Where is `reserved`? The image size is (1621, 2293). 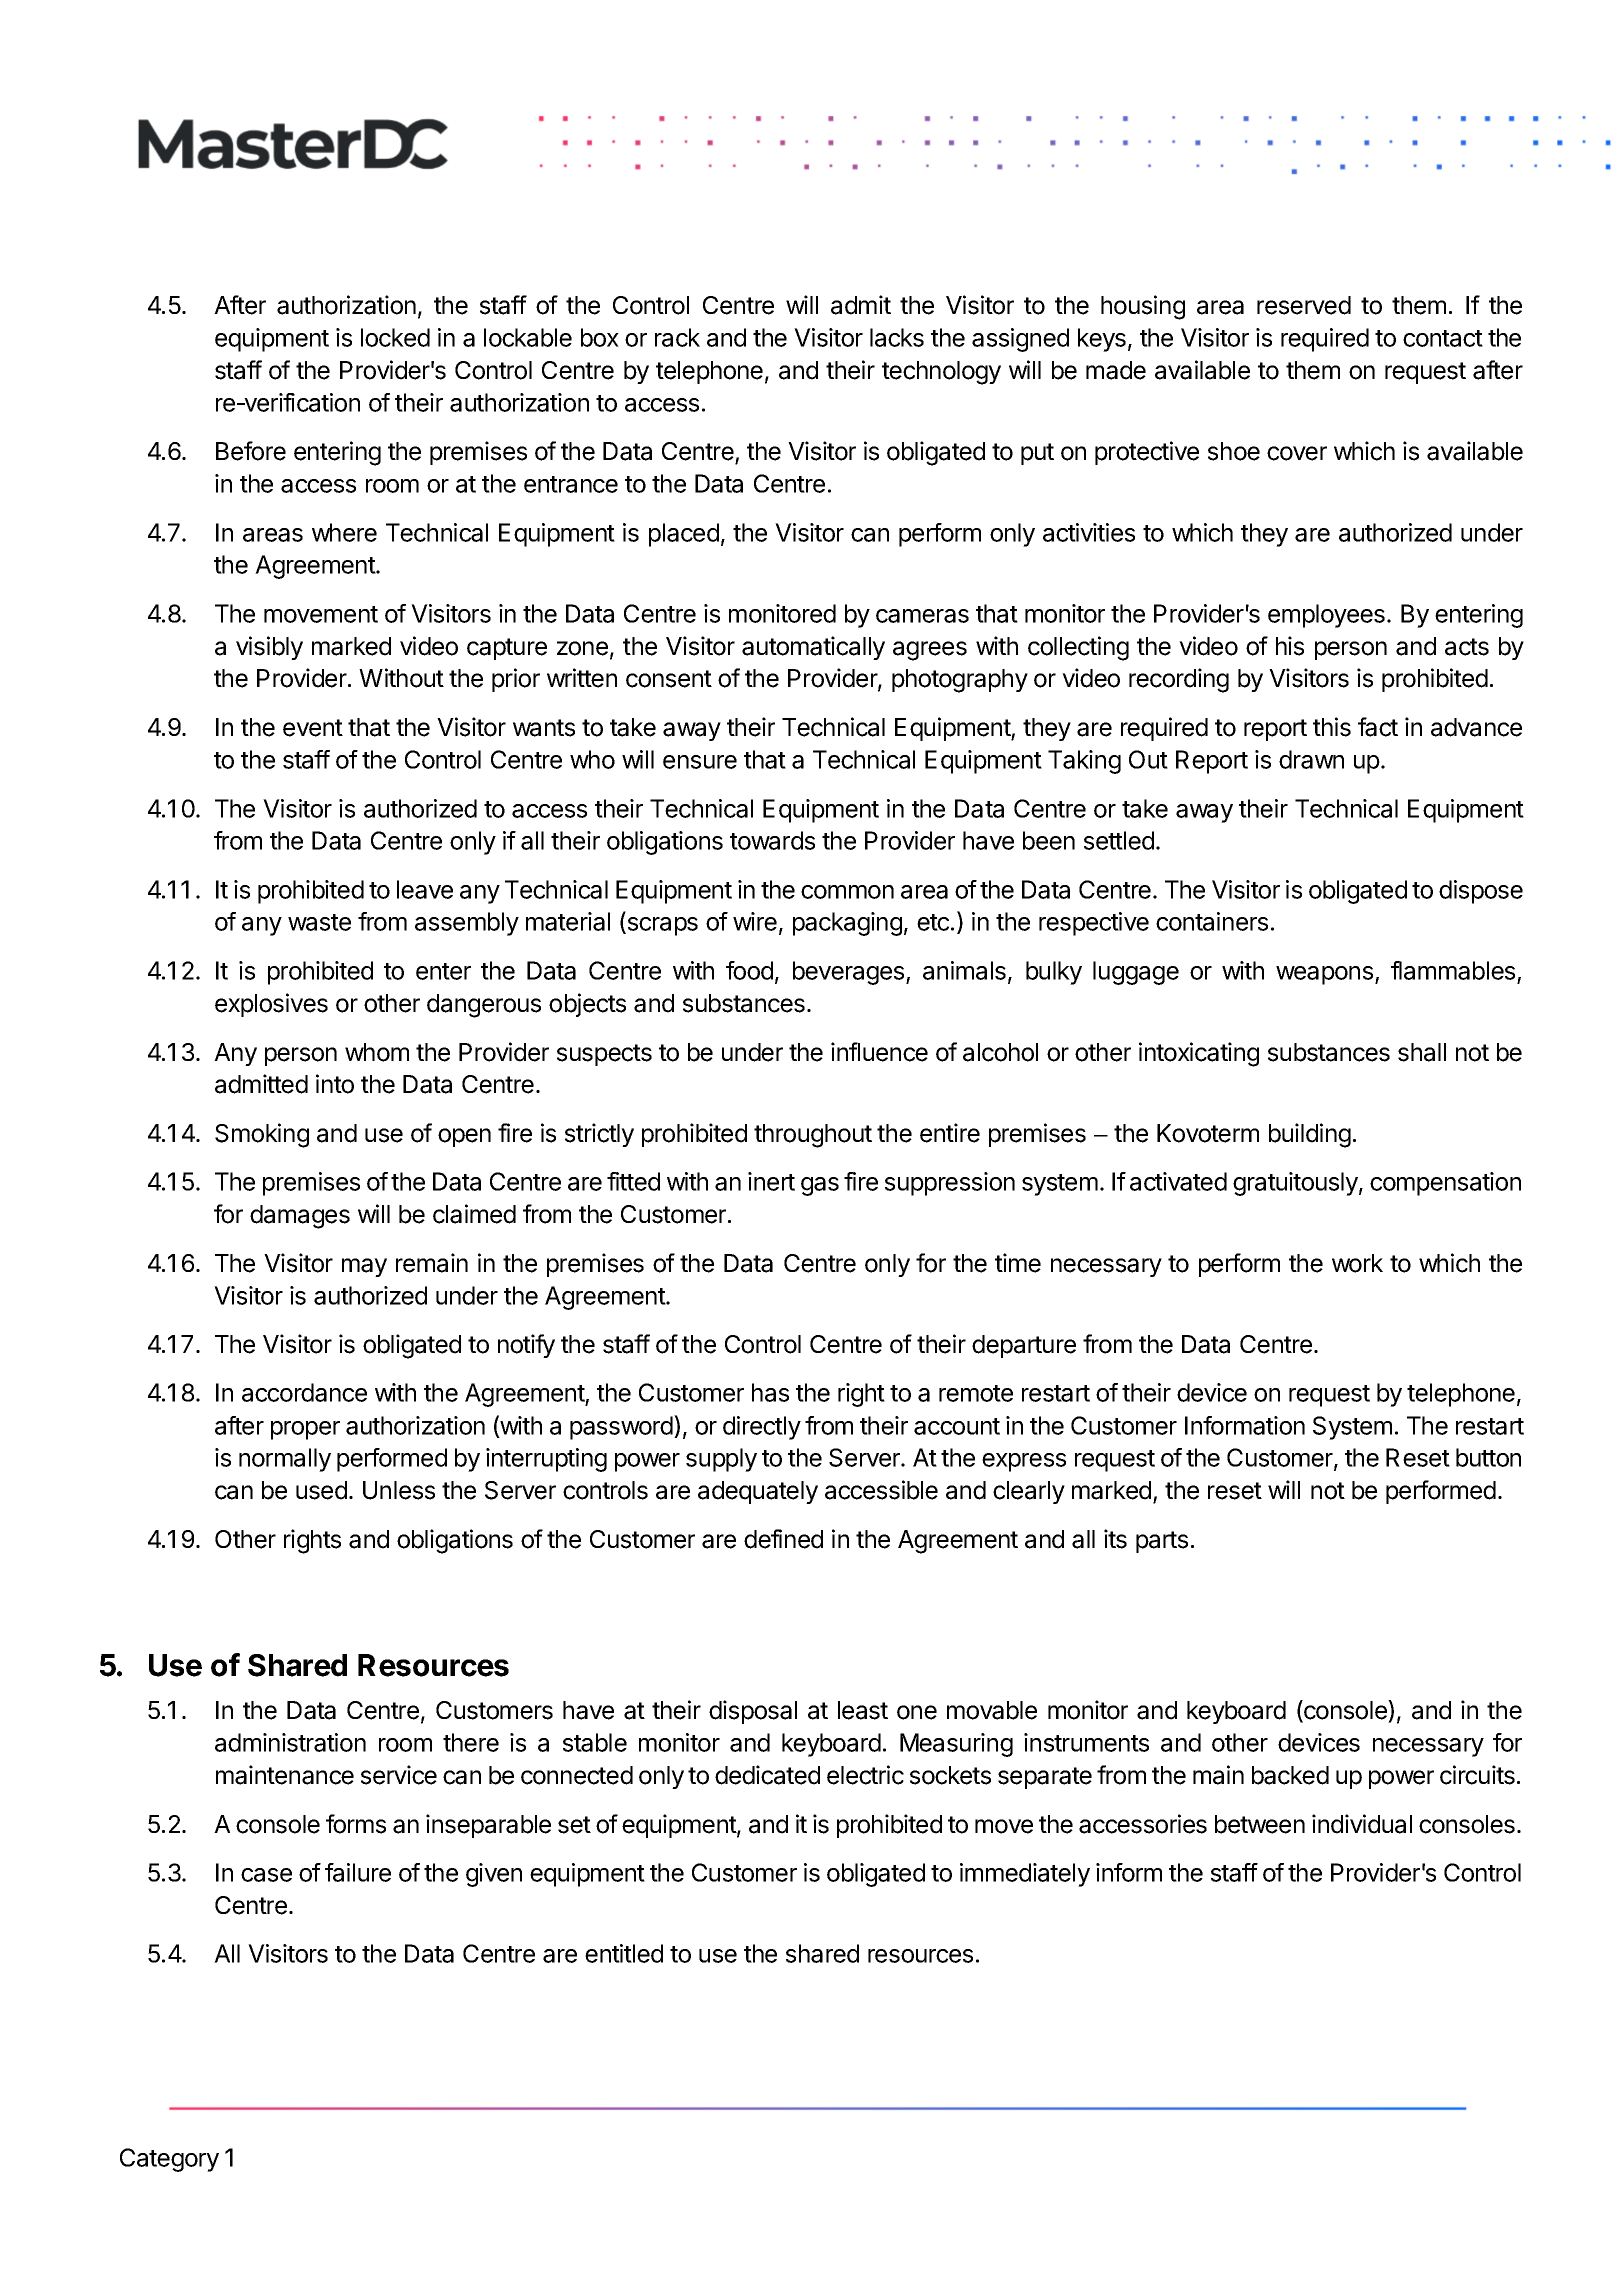 reserved is located at coordinates (1304, 305).
